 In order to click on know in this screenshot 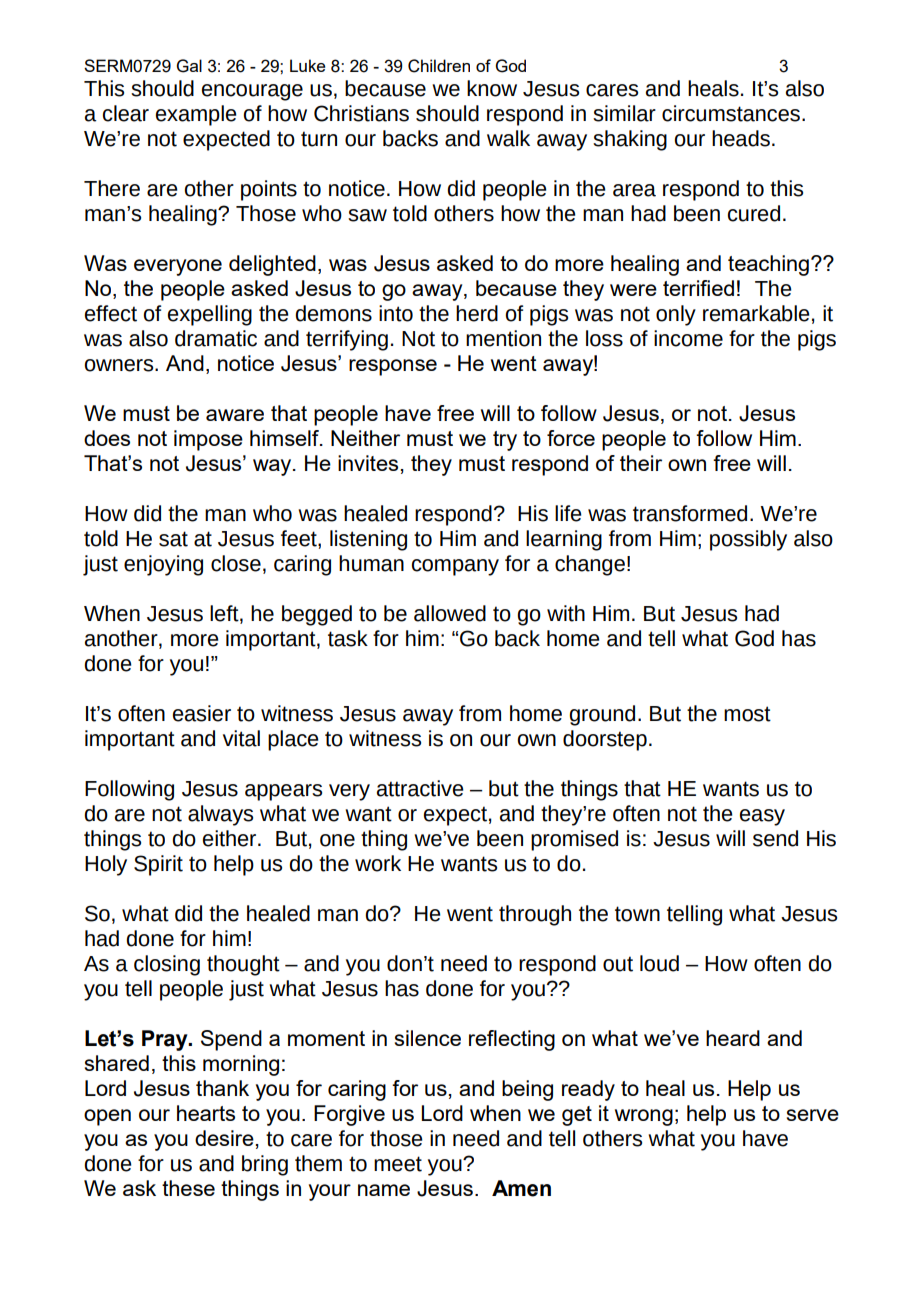, I will do `click(492, 88)`.
